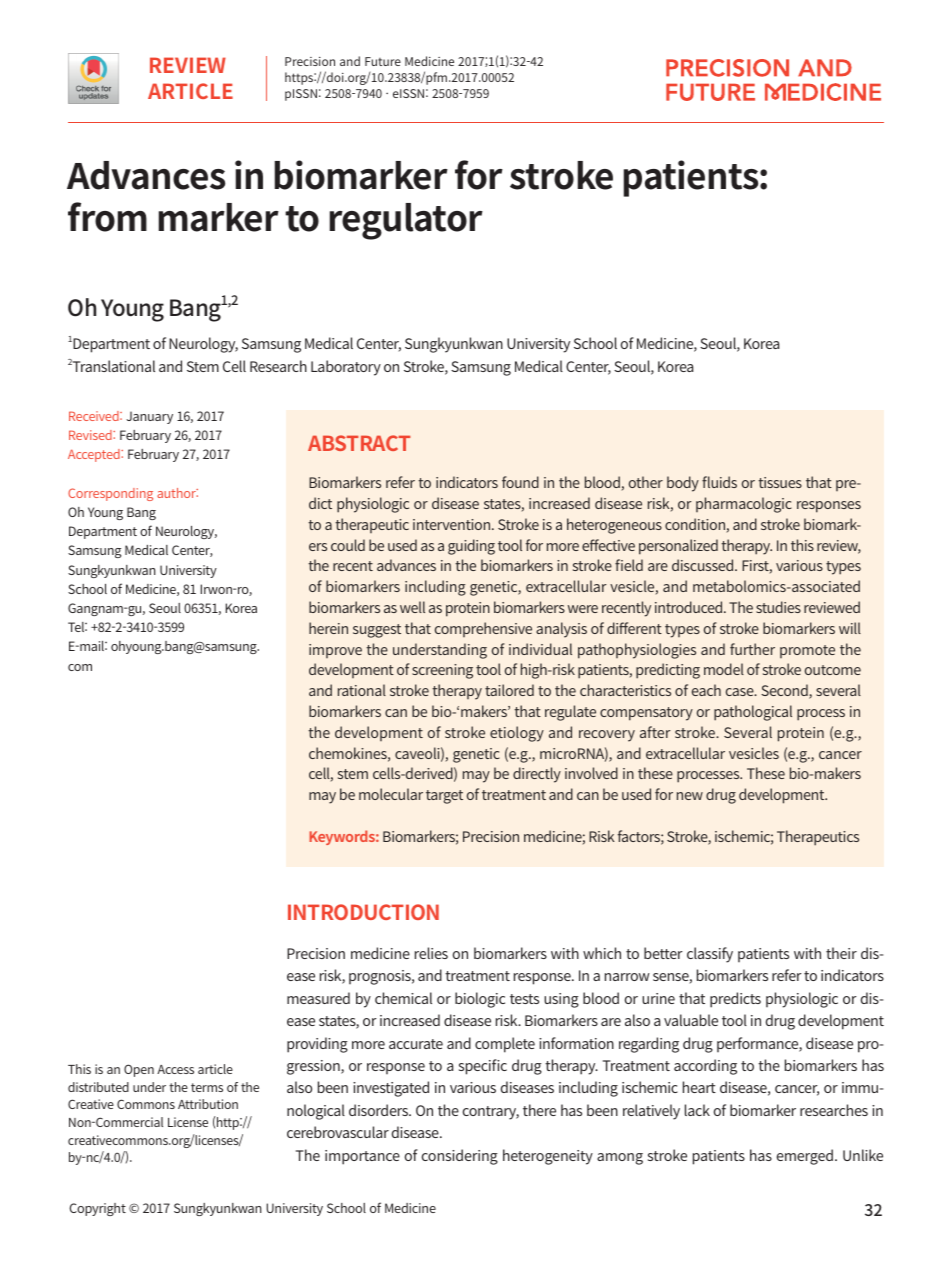 The image size is (952, 1270). What do you see at coordinates (752, 649) in the screenshot?
I see `further` at bounding box center [752, 649].
